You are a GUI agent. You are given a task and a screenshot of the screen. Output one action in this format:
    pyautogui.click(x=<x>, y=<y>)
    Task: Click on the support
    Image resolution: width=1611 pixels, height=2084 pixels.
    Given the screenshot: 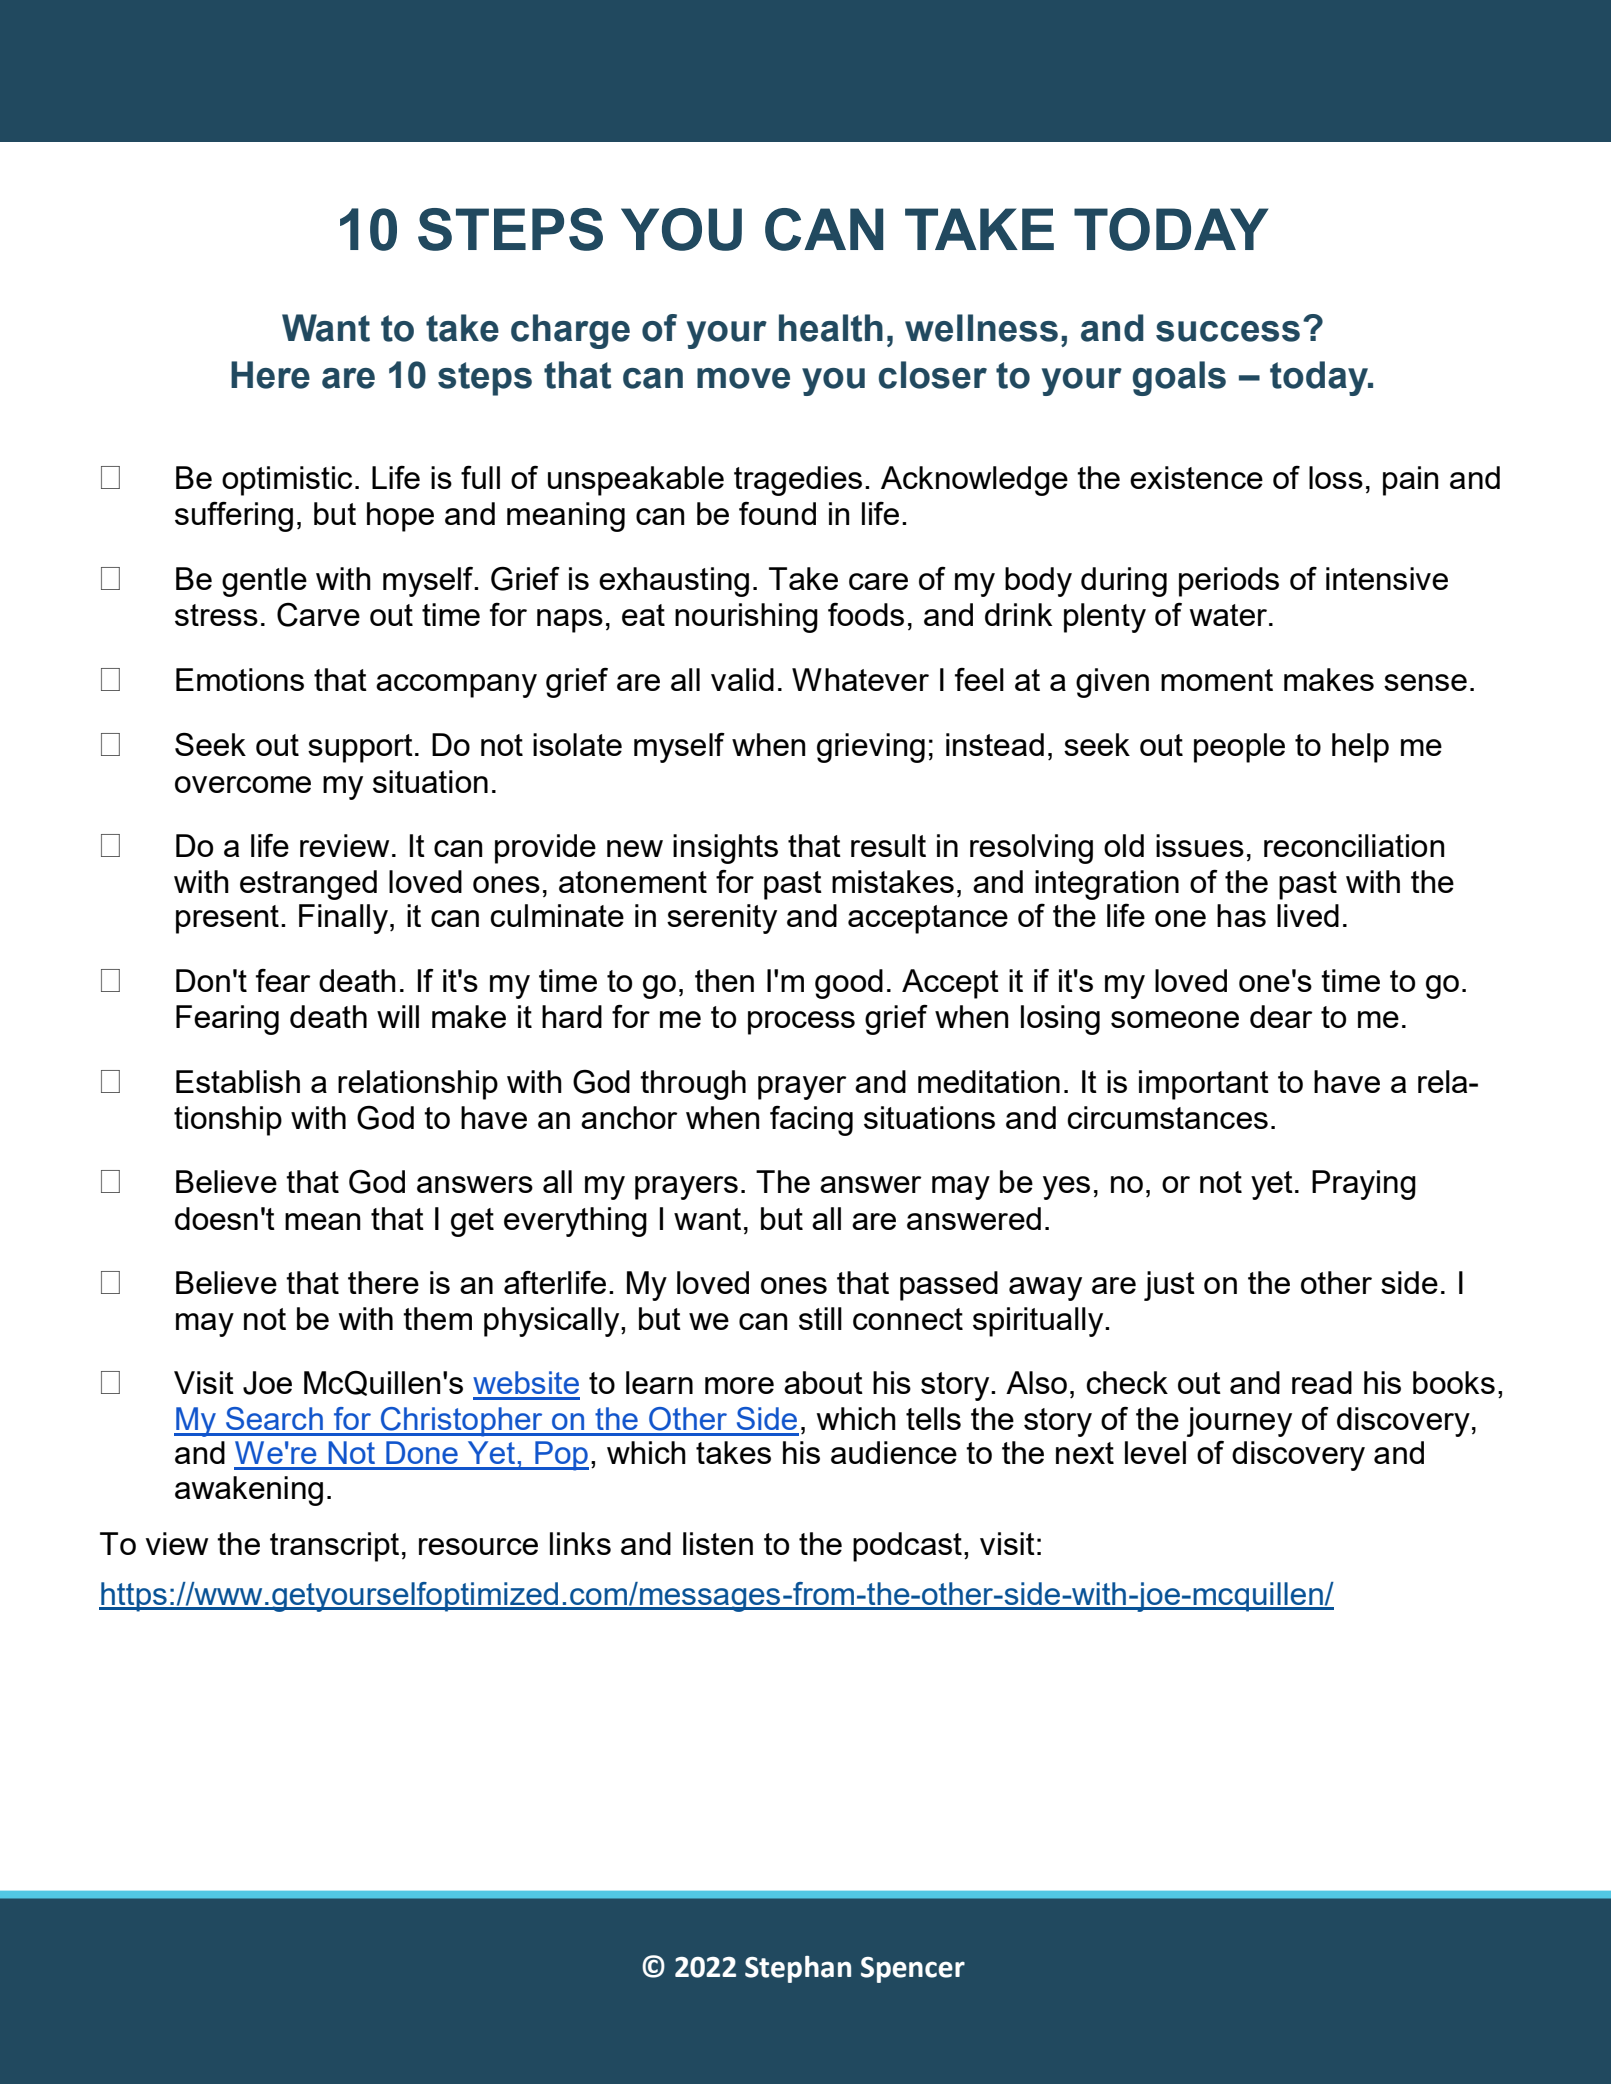 What is the action you would take?
    pyautogui.click(x=360, y=748)
